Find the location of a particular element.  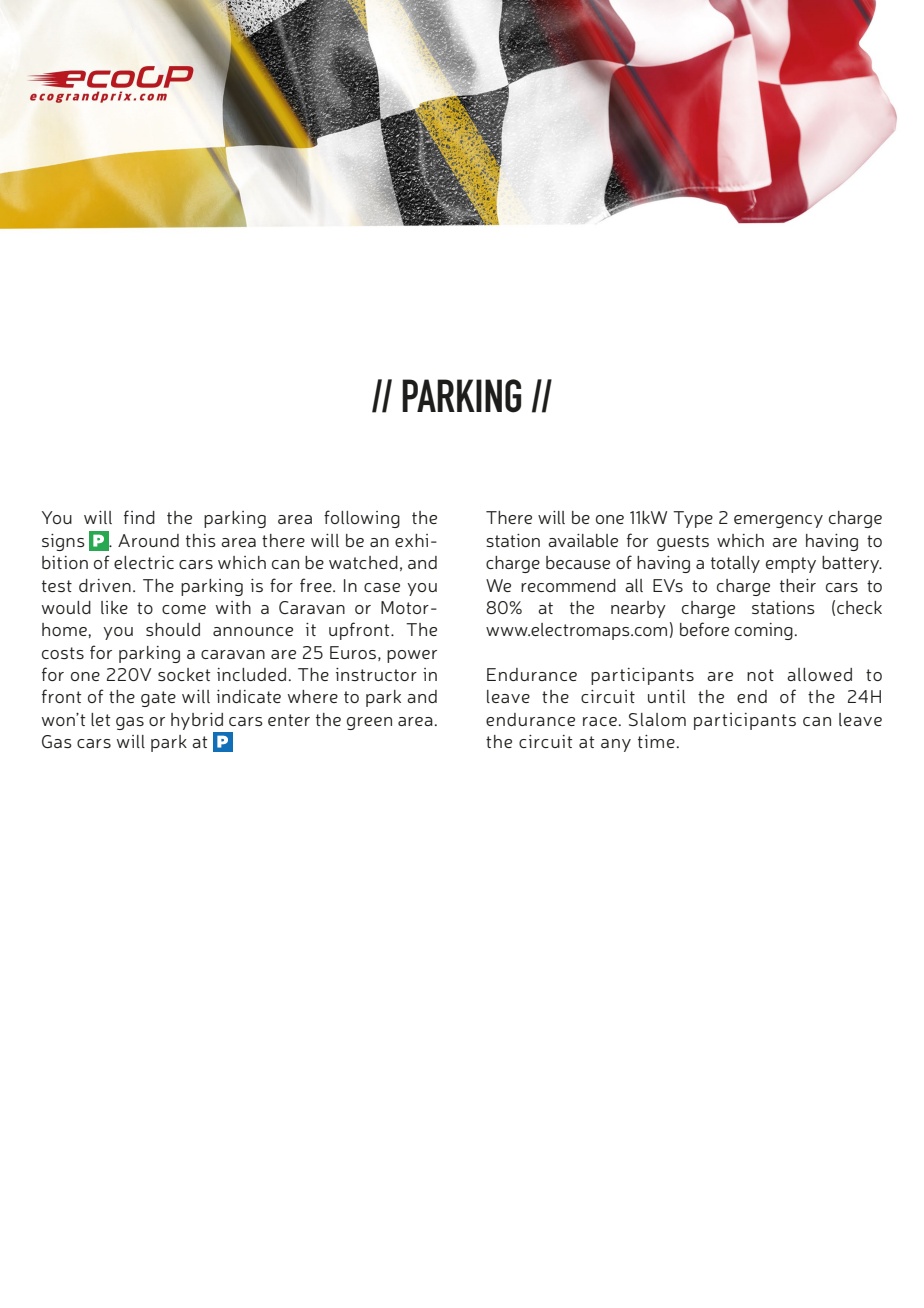

time is located at coordinates (656, 741).
